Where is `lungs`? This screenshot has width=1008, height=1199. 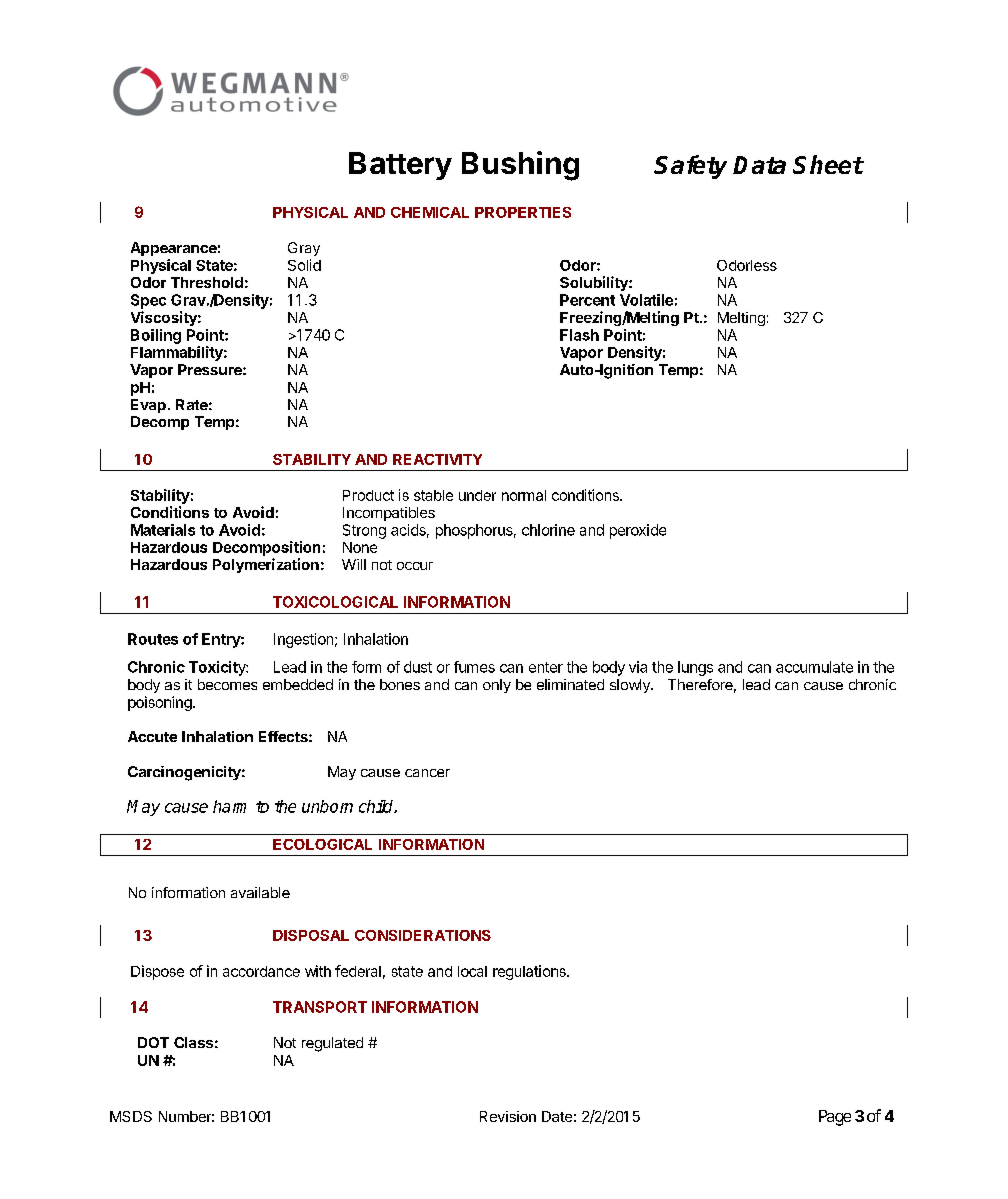
lungs is located at coordinates (695, 668).
